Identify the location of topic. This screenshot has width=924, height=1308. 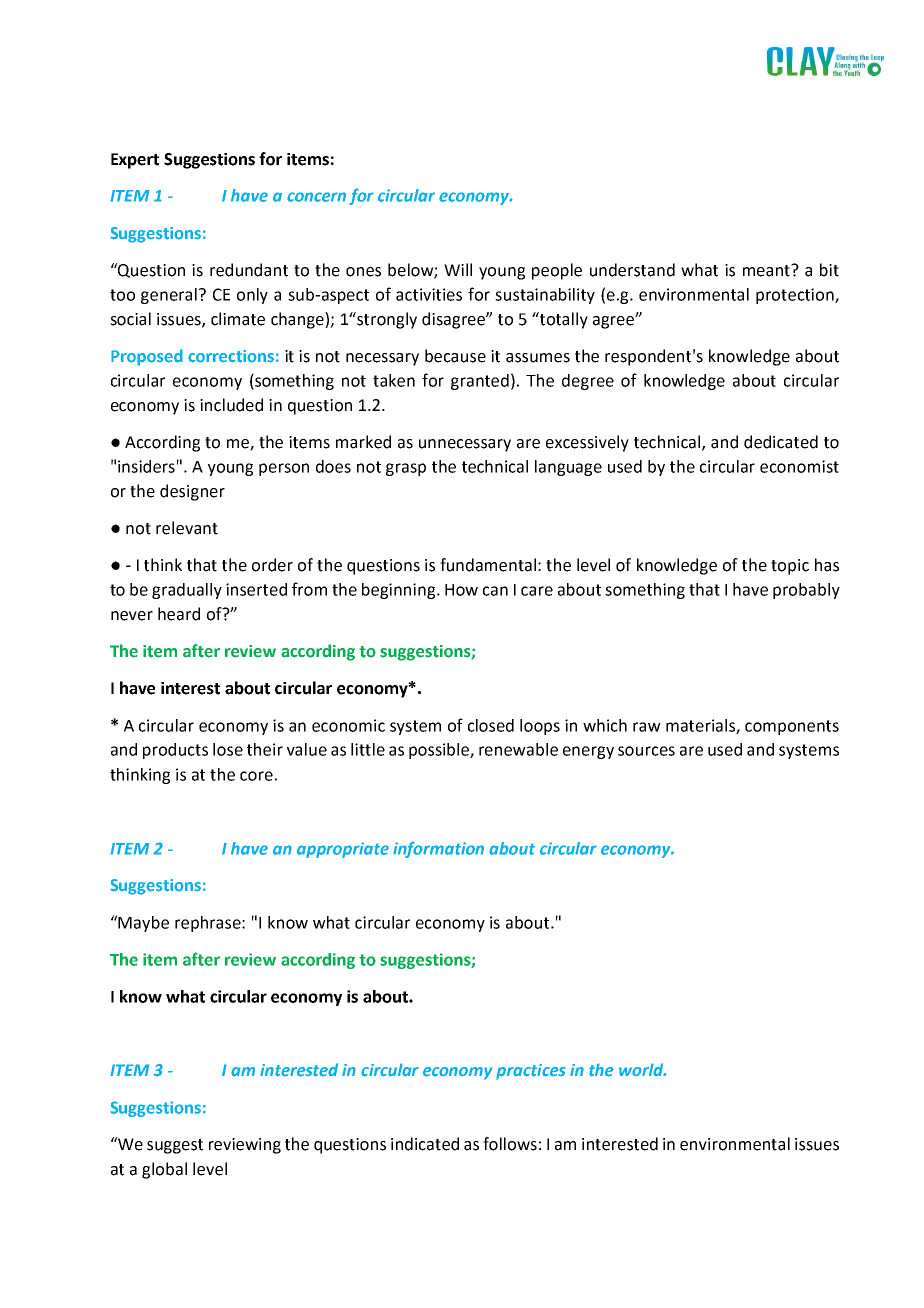
(790, 567).
